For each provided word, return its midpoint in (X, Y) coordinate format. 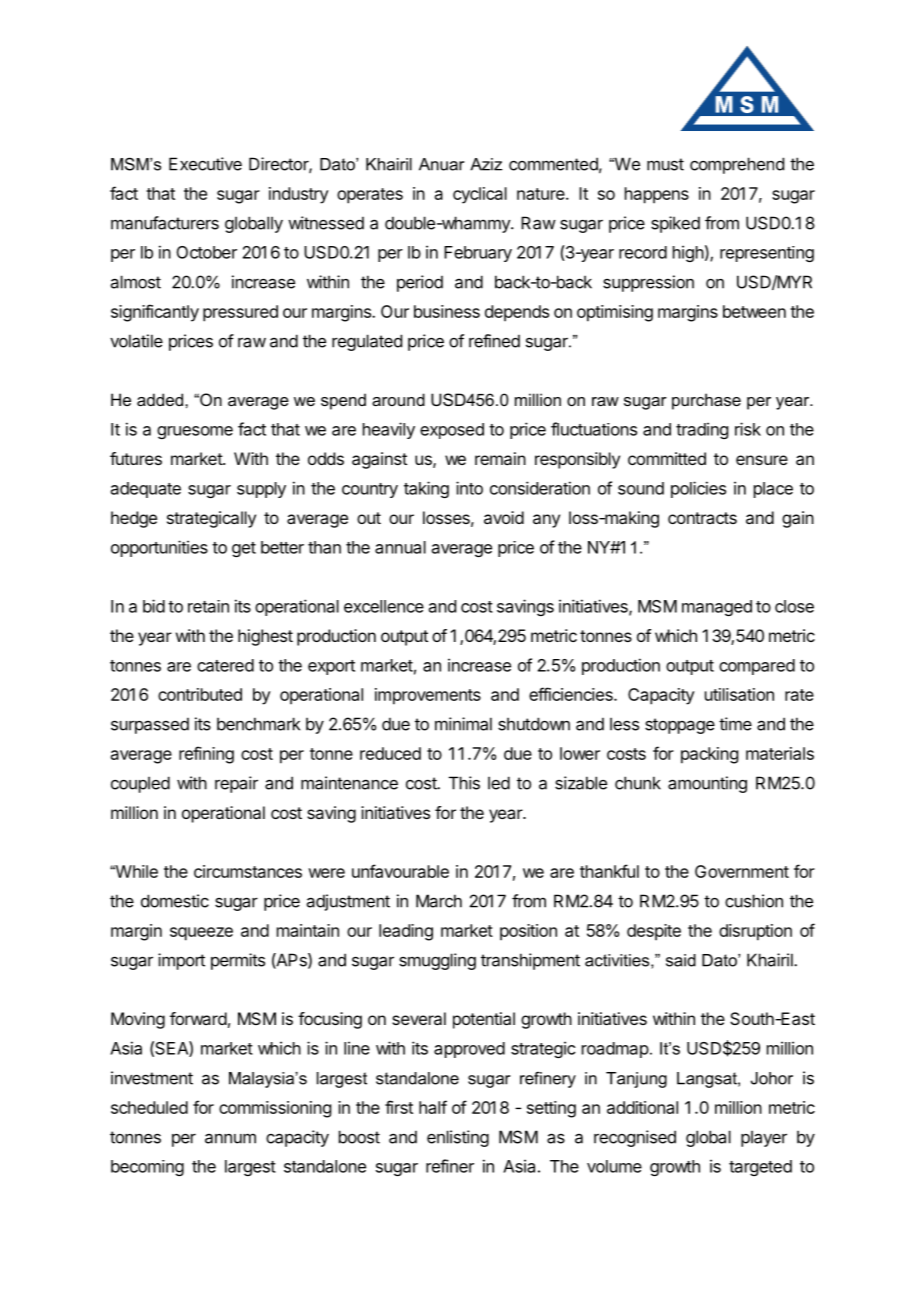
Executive (205, 164)
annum (230, 1138)
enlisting (458, 1138)
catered (225, 665)
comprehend (737, 165)
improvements (428, 696)
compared (757, 667)
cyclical (480, 195)
